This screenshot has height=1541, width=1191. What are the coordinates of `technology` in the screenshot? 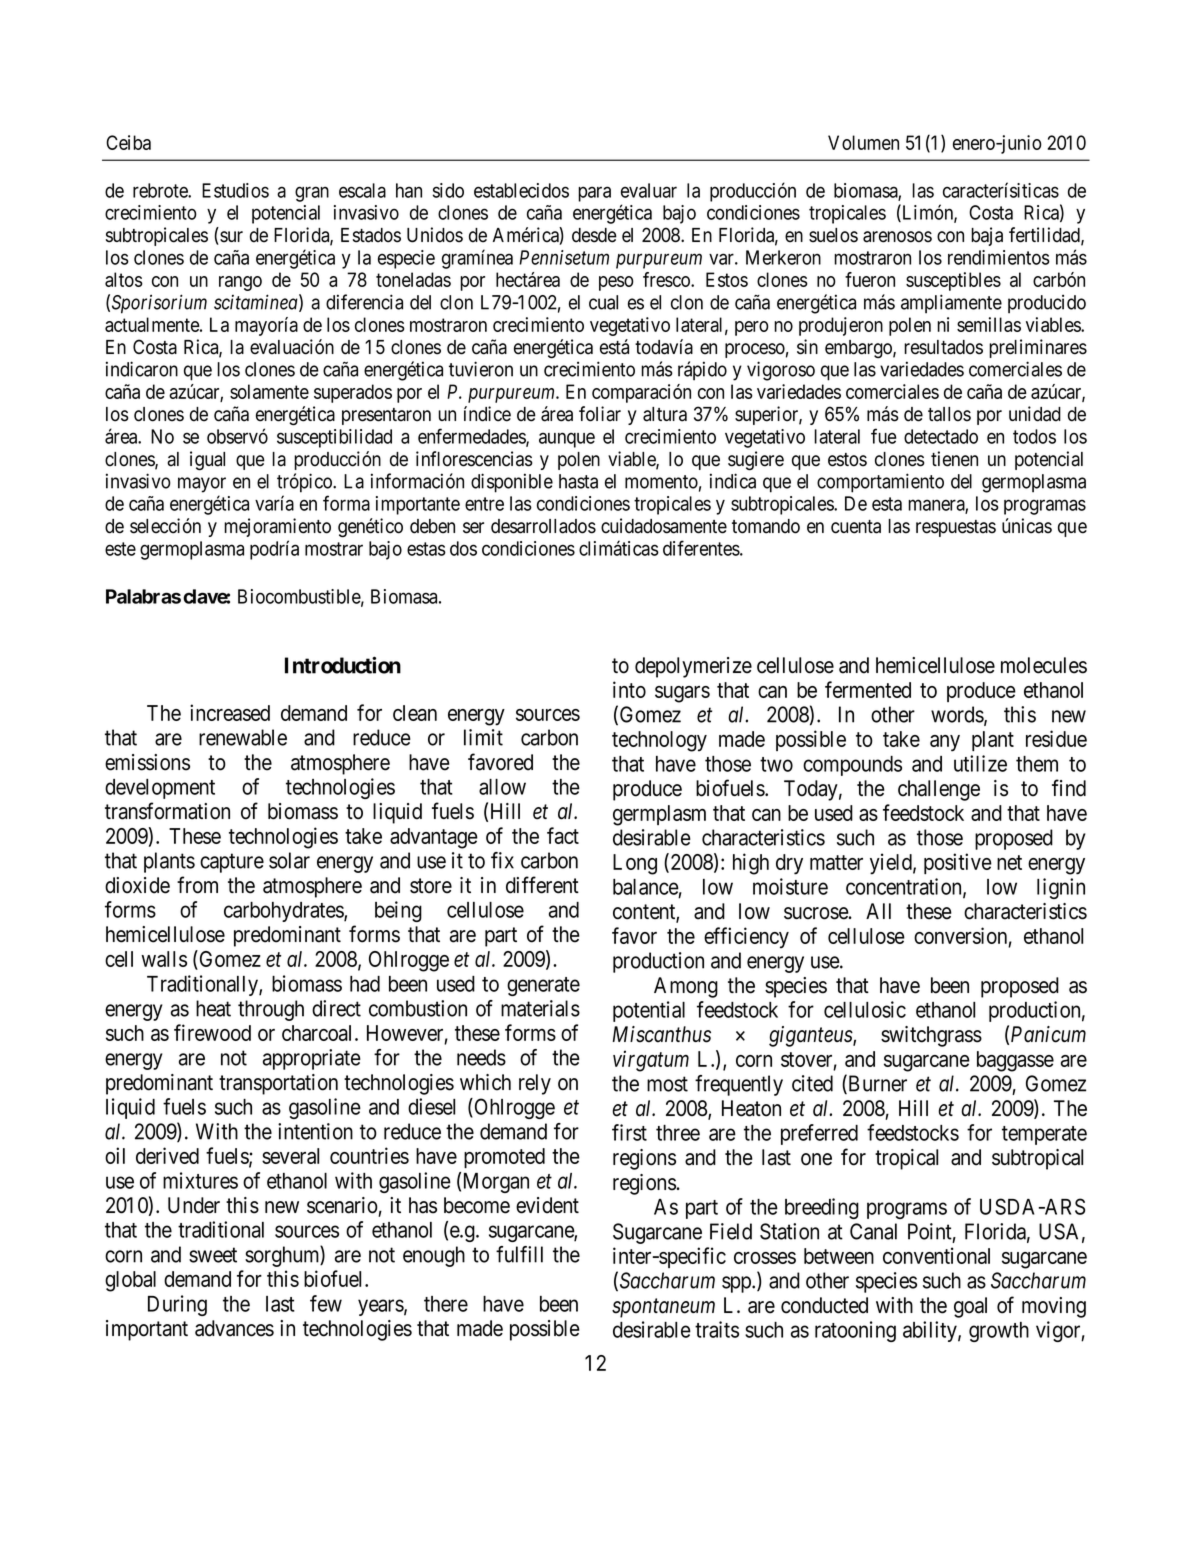 It's located at (659, 741).
